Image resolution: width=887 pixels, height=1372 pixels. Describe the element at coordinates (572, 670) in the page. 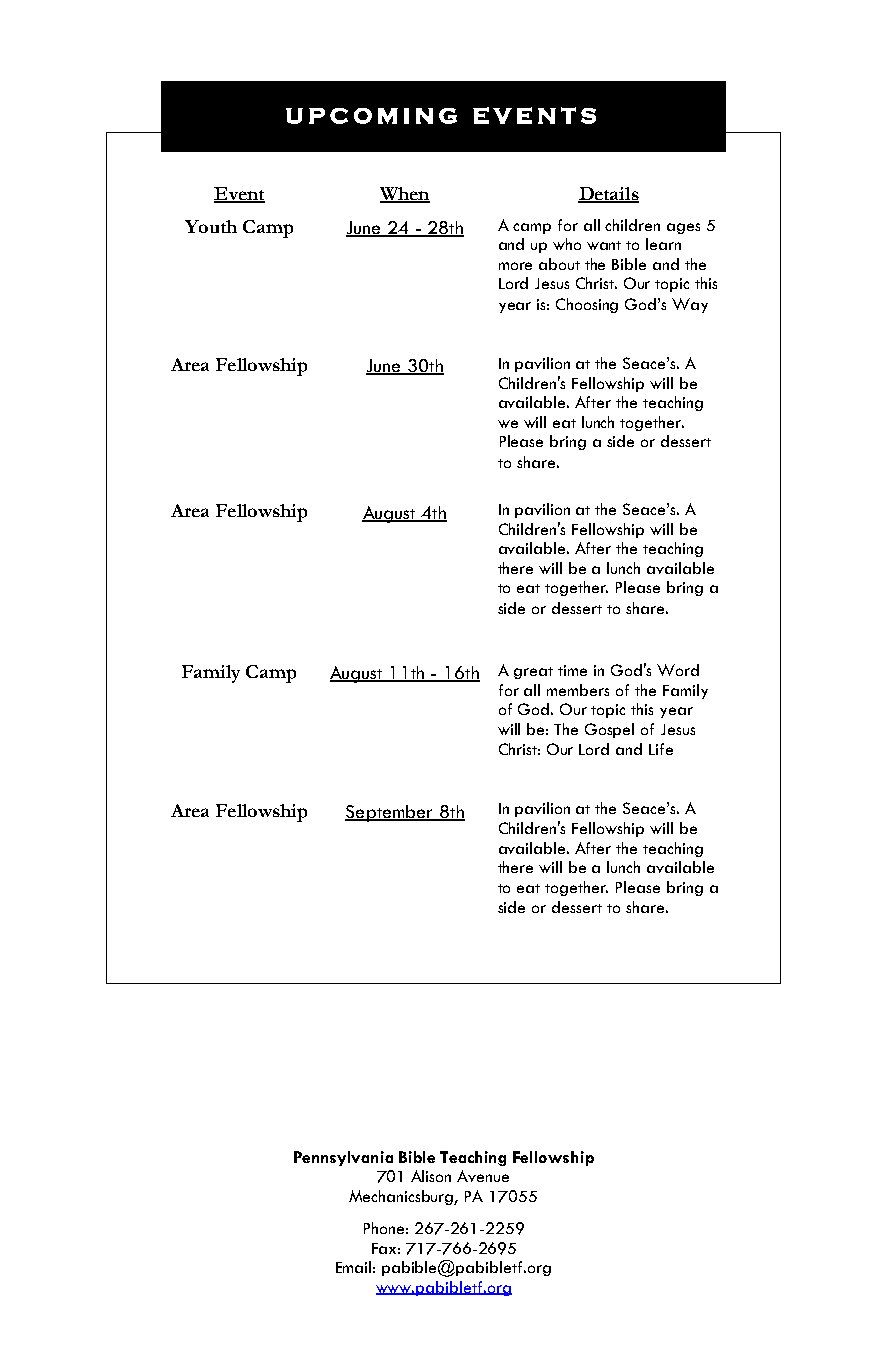

I see `time` at that location.
